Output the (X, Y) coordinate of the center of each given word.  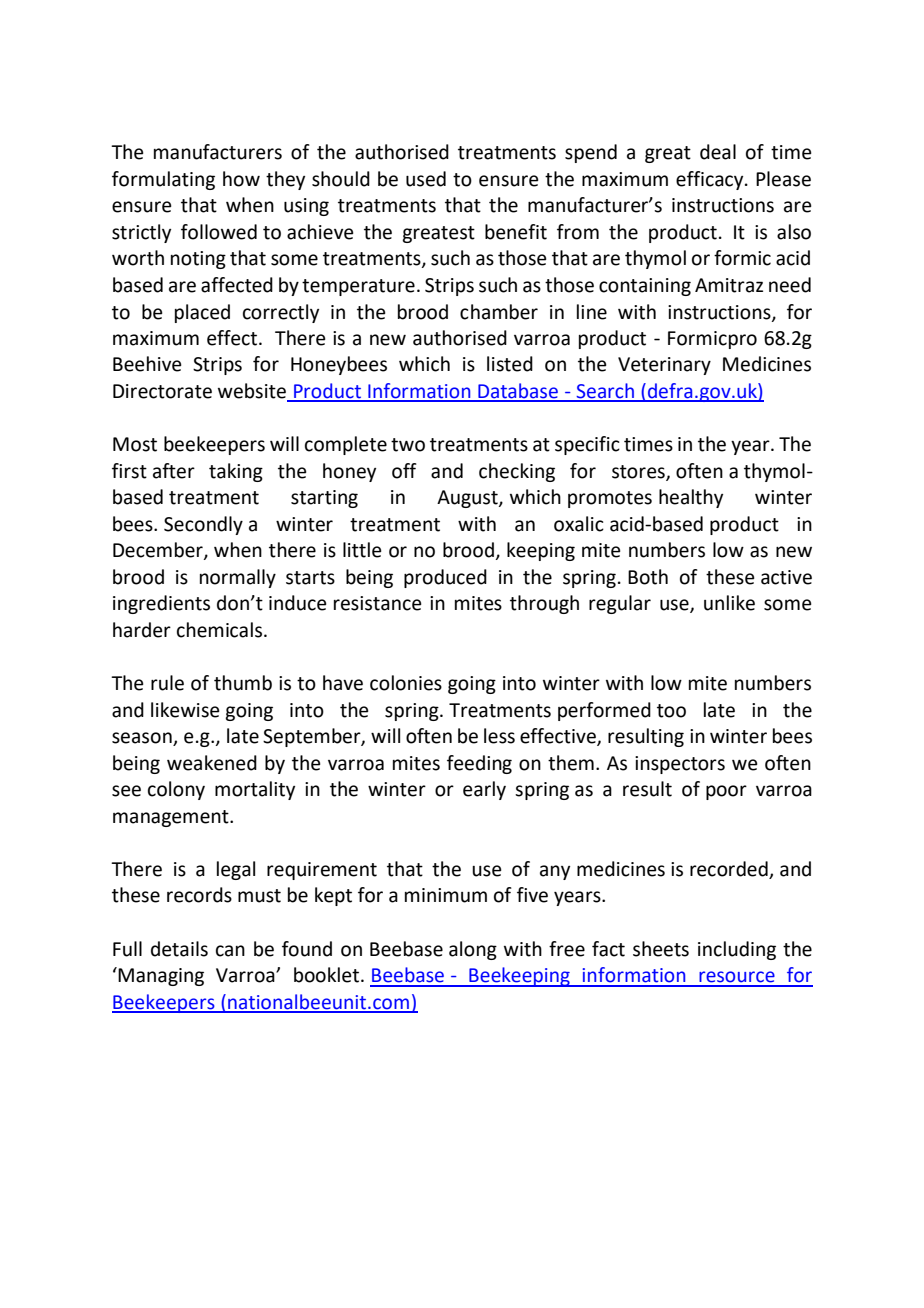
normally (238, 578)
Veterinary (664, 366)
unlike (729, 603)
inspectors (680, 765)
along (473, 950)
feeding (479, 764)
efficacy (711, 180)
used (426, 179)
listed (510, 364)
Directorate (162, 391)
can (230, 951)
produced (445, 578)
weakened (212, 763)
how (241, 179)
